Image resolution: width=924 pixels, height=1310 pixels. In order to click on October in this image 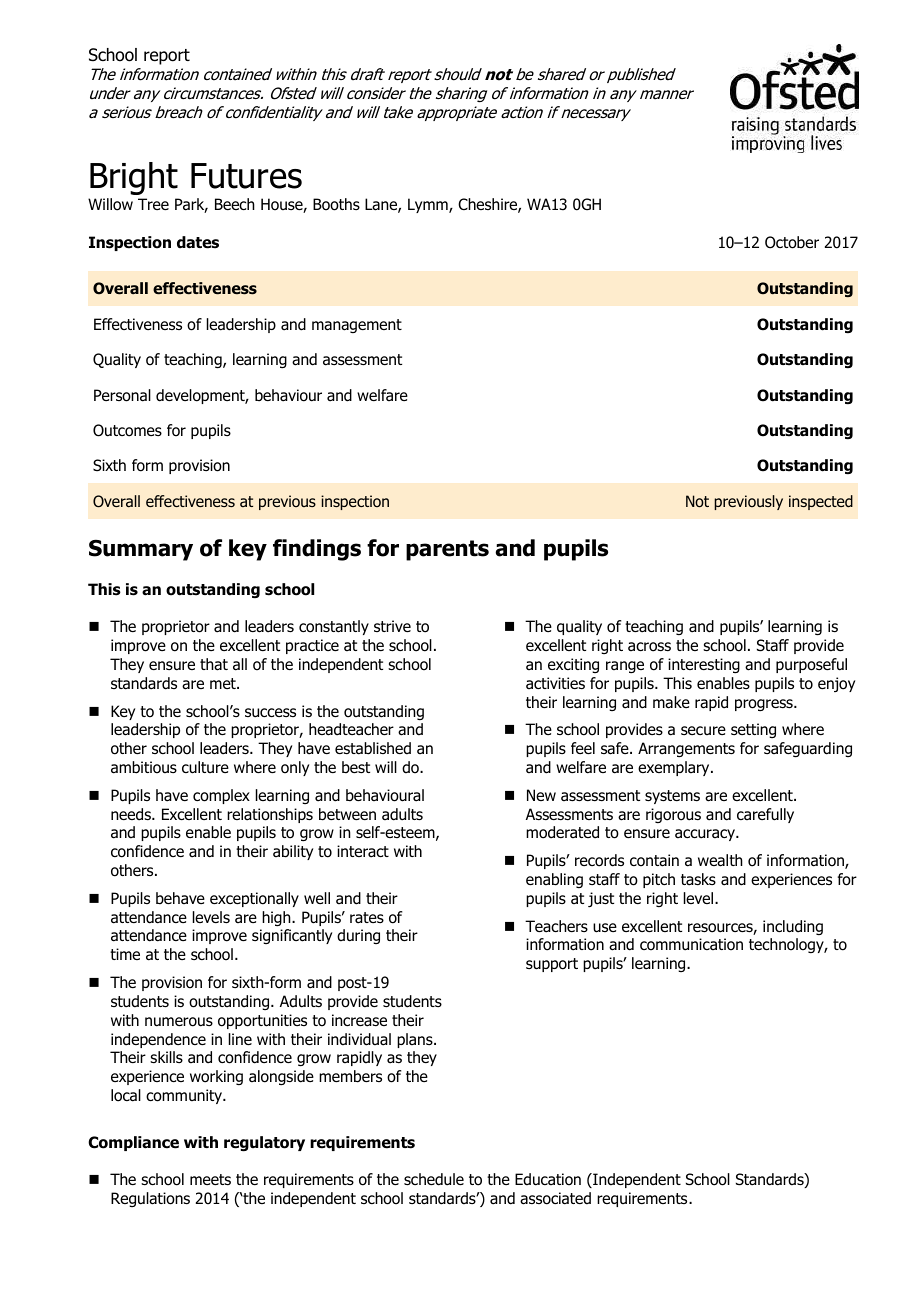, I will do `click(792, 242)`.
